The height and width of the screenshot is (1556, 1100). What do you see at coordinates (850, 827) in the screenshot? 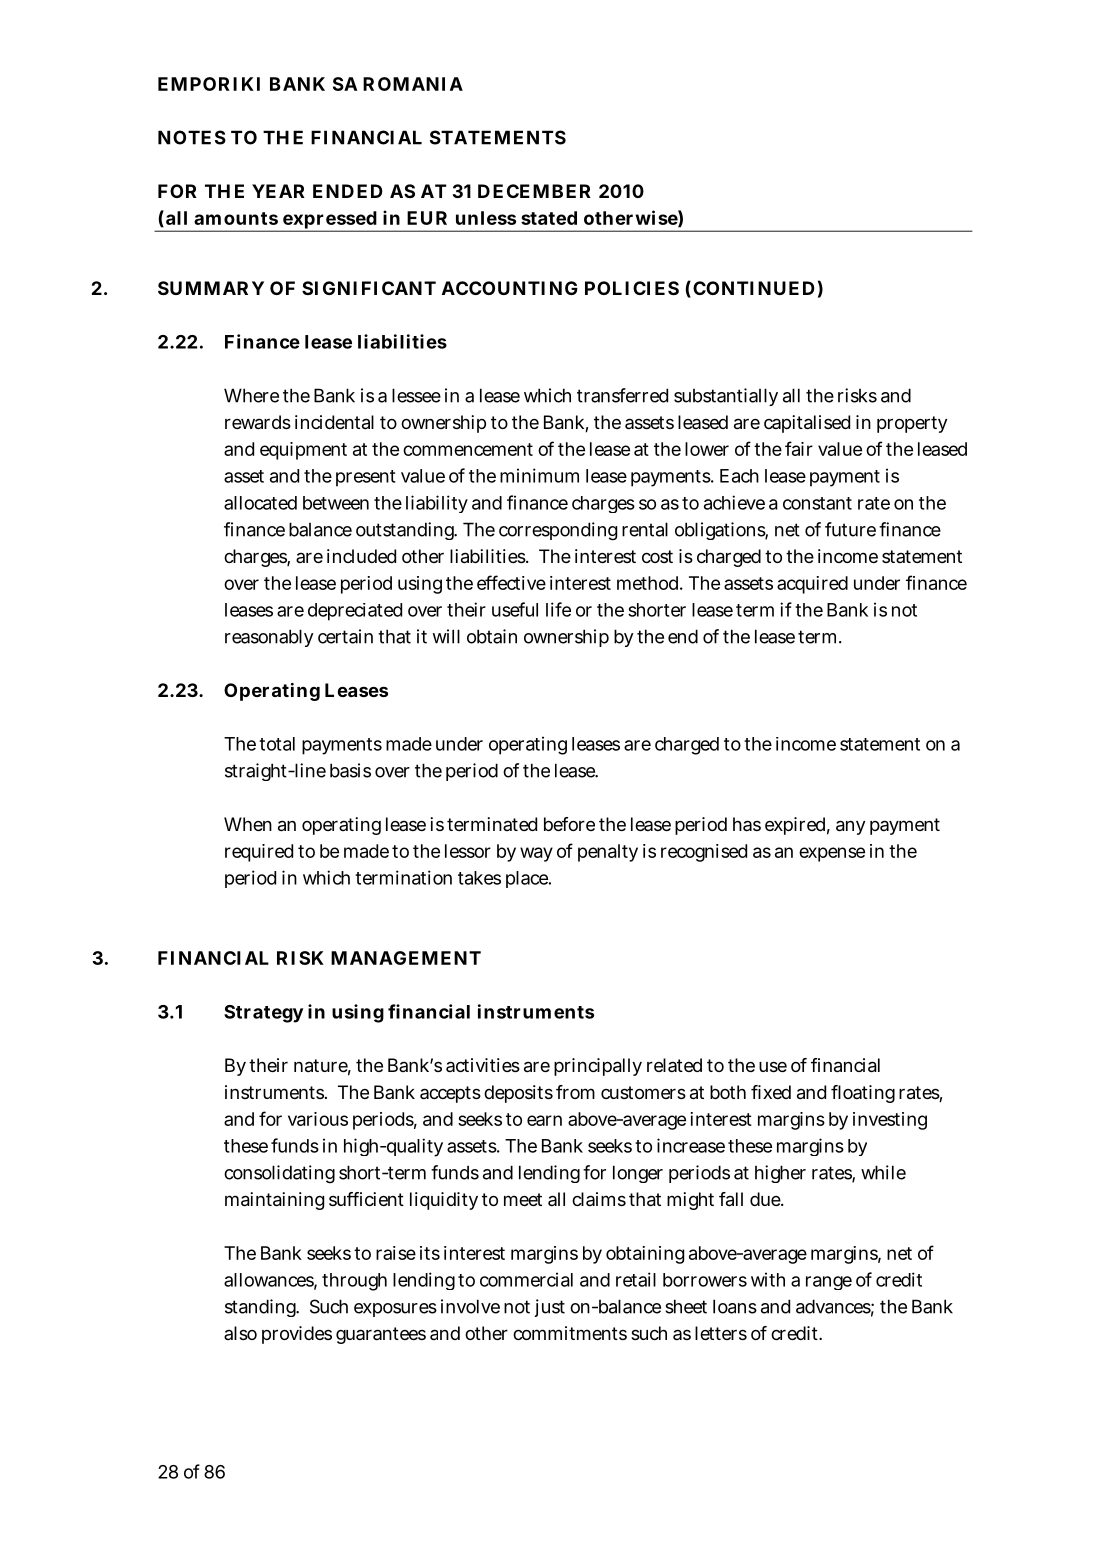
I see `any` at bounding box center [850, 827].
